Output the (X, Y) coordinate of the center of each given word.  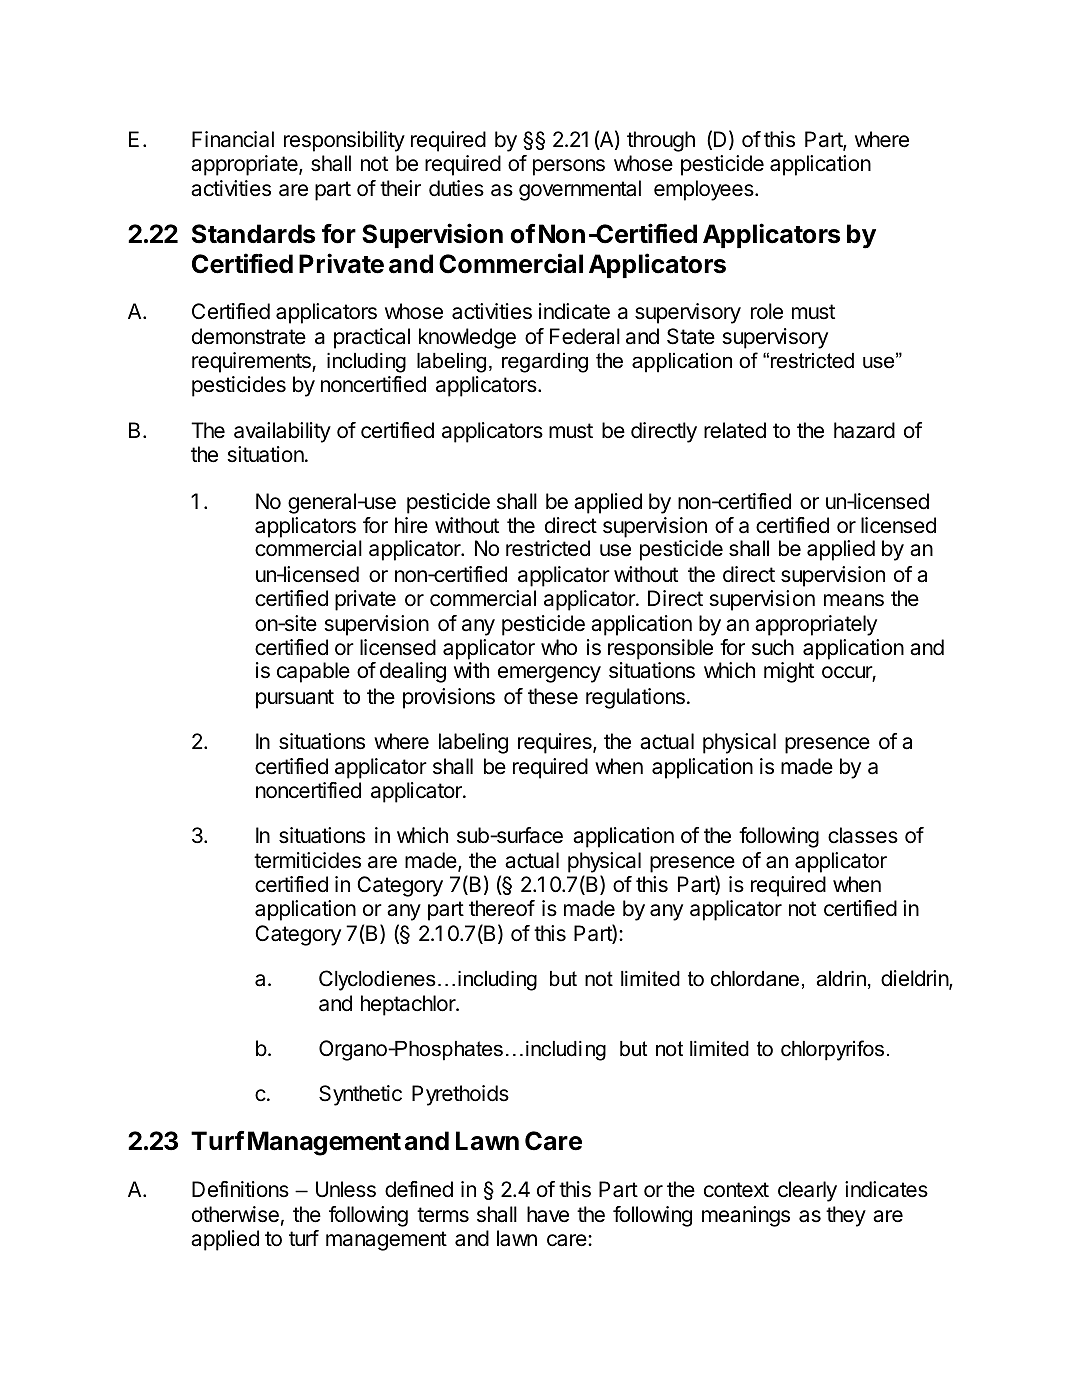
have (548, 1214)
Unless (346, 1189)
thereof (502, 908)
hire (411, 525)
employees (705, 190)
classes (863, 835)
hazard (864, 430)
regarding (545, 363)
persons (569, 167)
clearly (807, 1191)
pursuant (295, 699)
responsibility (344, 141)
